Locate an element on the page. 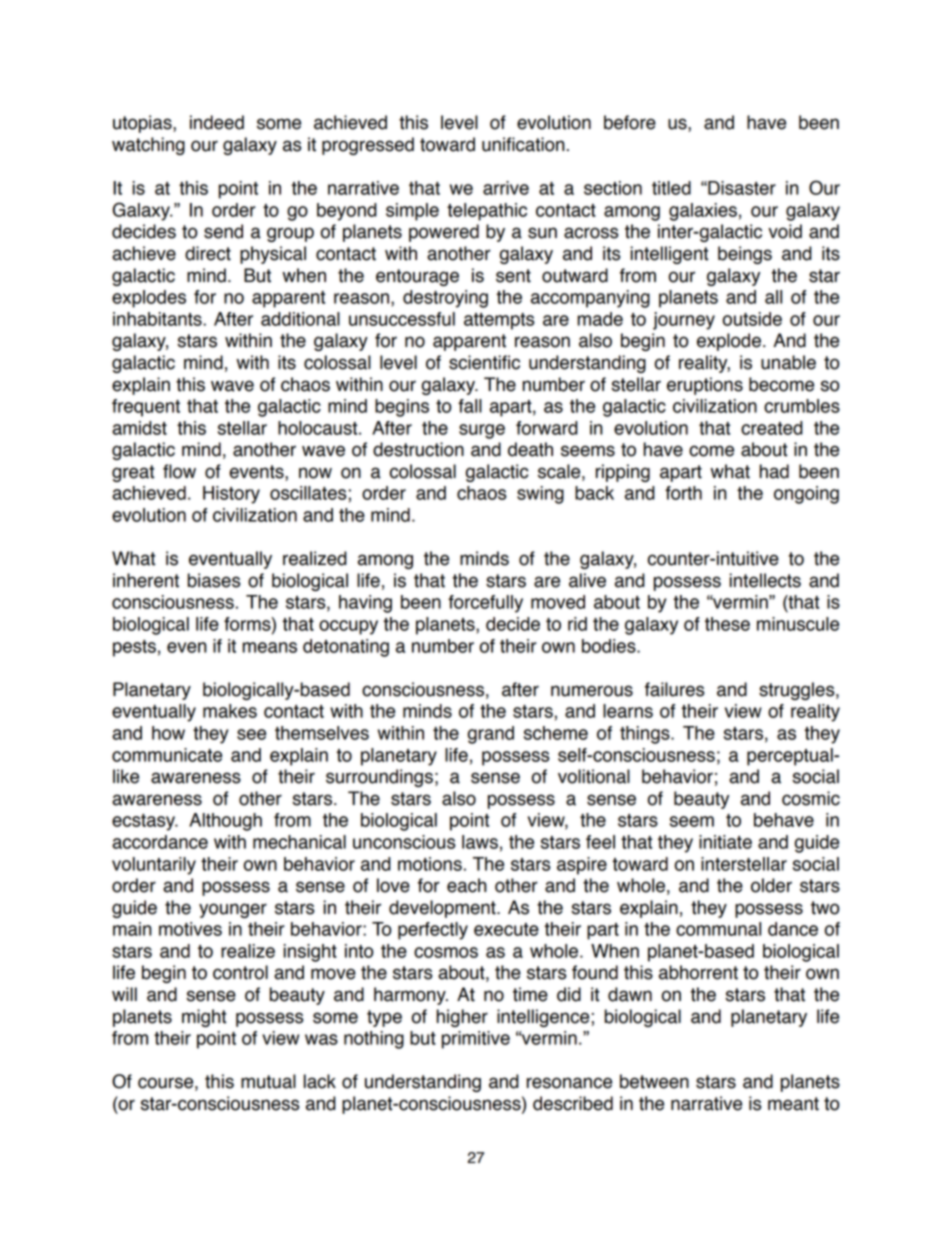  had is located at coordinates (774, 471).
